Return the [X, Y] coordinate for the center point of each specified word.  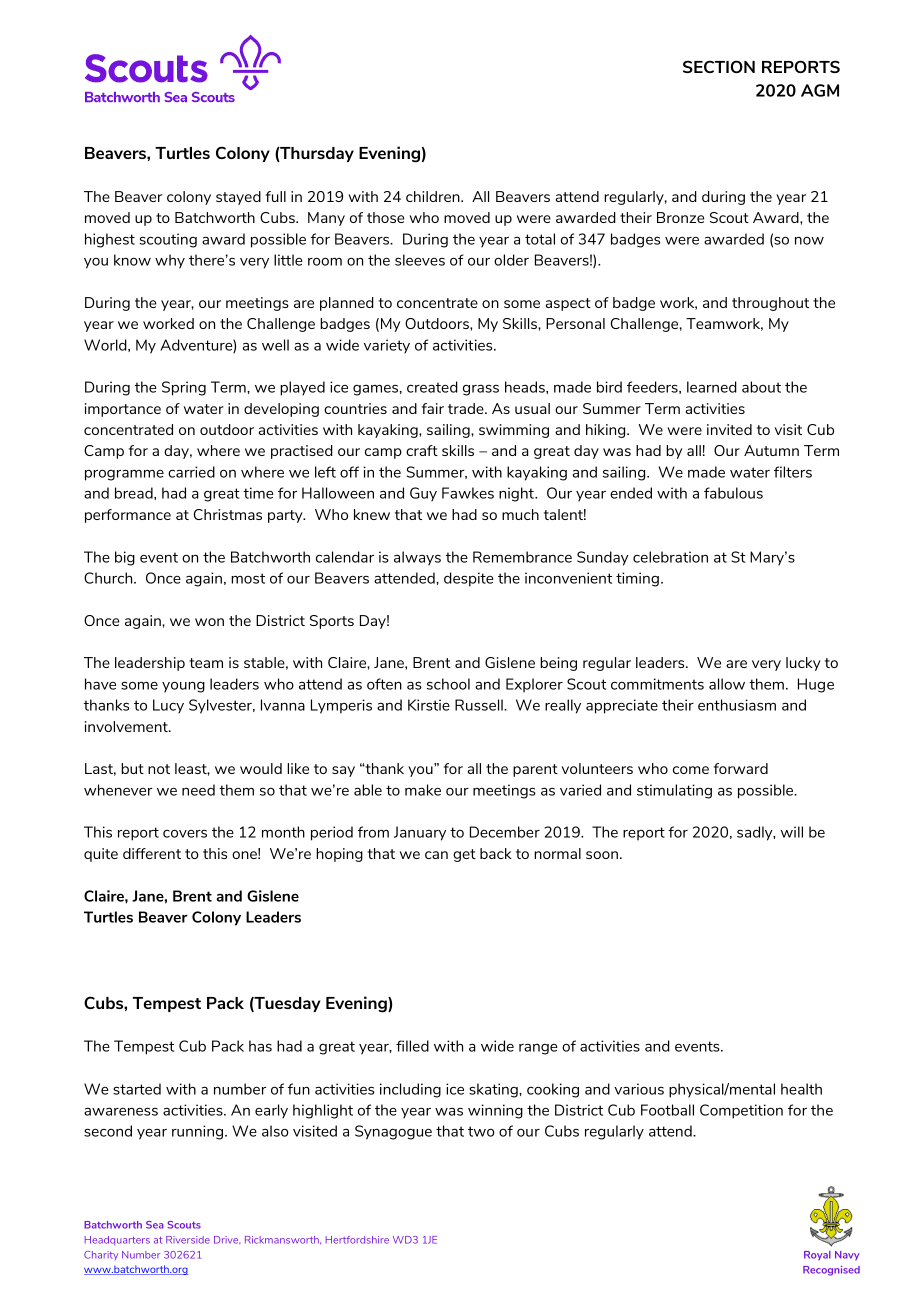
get [464, 855]
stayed [238, 198]
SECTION [719, 66]
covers [185, 833]
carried [191, 472]
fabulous [733, 493]
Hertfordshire [357, 1240]
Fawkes [468, 493]
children [434, 196]
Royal [817, 1256]
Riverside [188, 1240]
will [792, 832]
